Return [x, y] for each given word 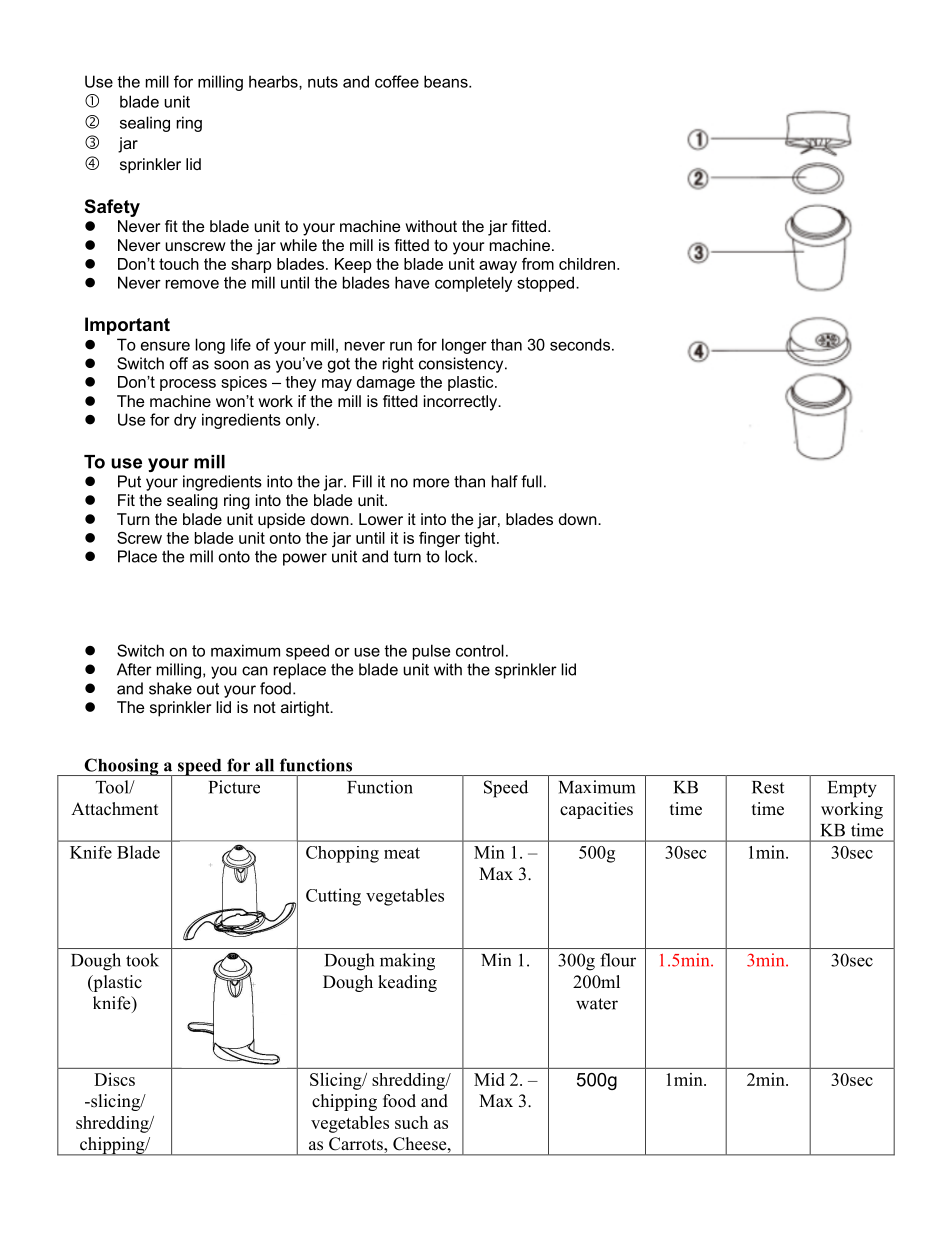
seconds [580, 344]
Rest [768, 787]
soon [231, 365]
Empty [852, 789]
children [587, 264]
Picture [234, 787]
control [480, 650]
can [255, 671]
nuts [323, 82]
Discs [114, 1079]
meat [402, 853]
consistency [462, 365]
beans [447, 81]
